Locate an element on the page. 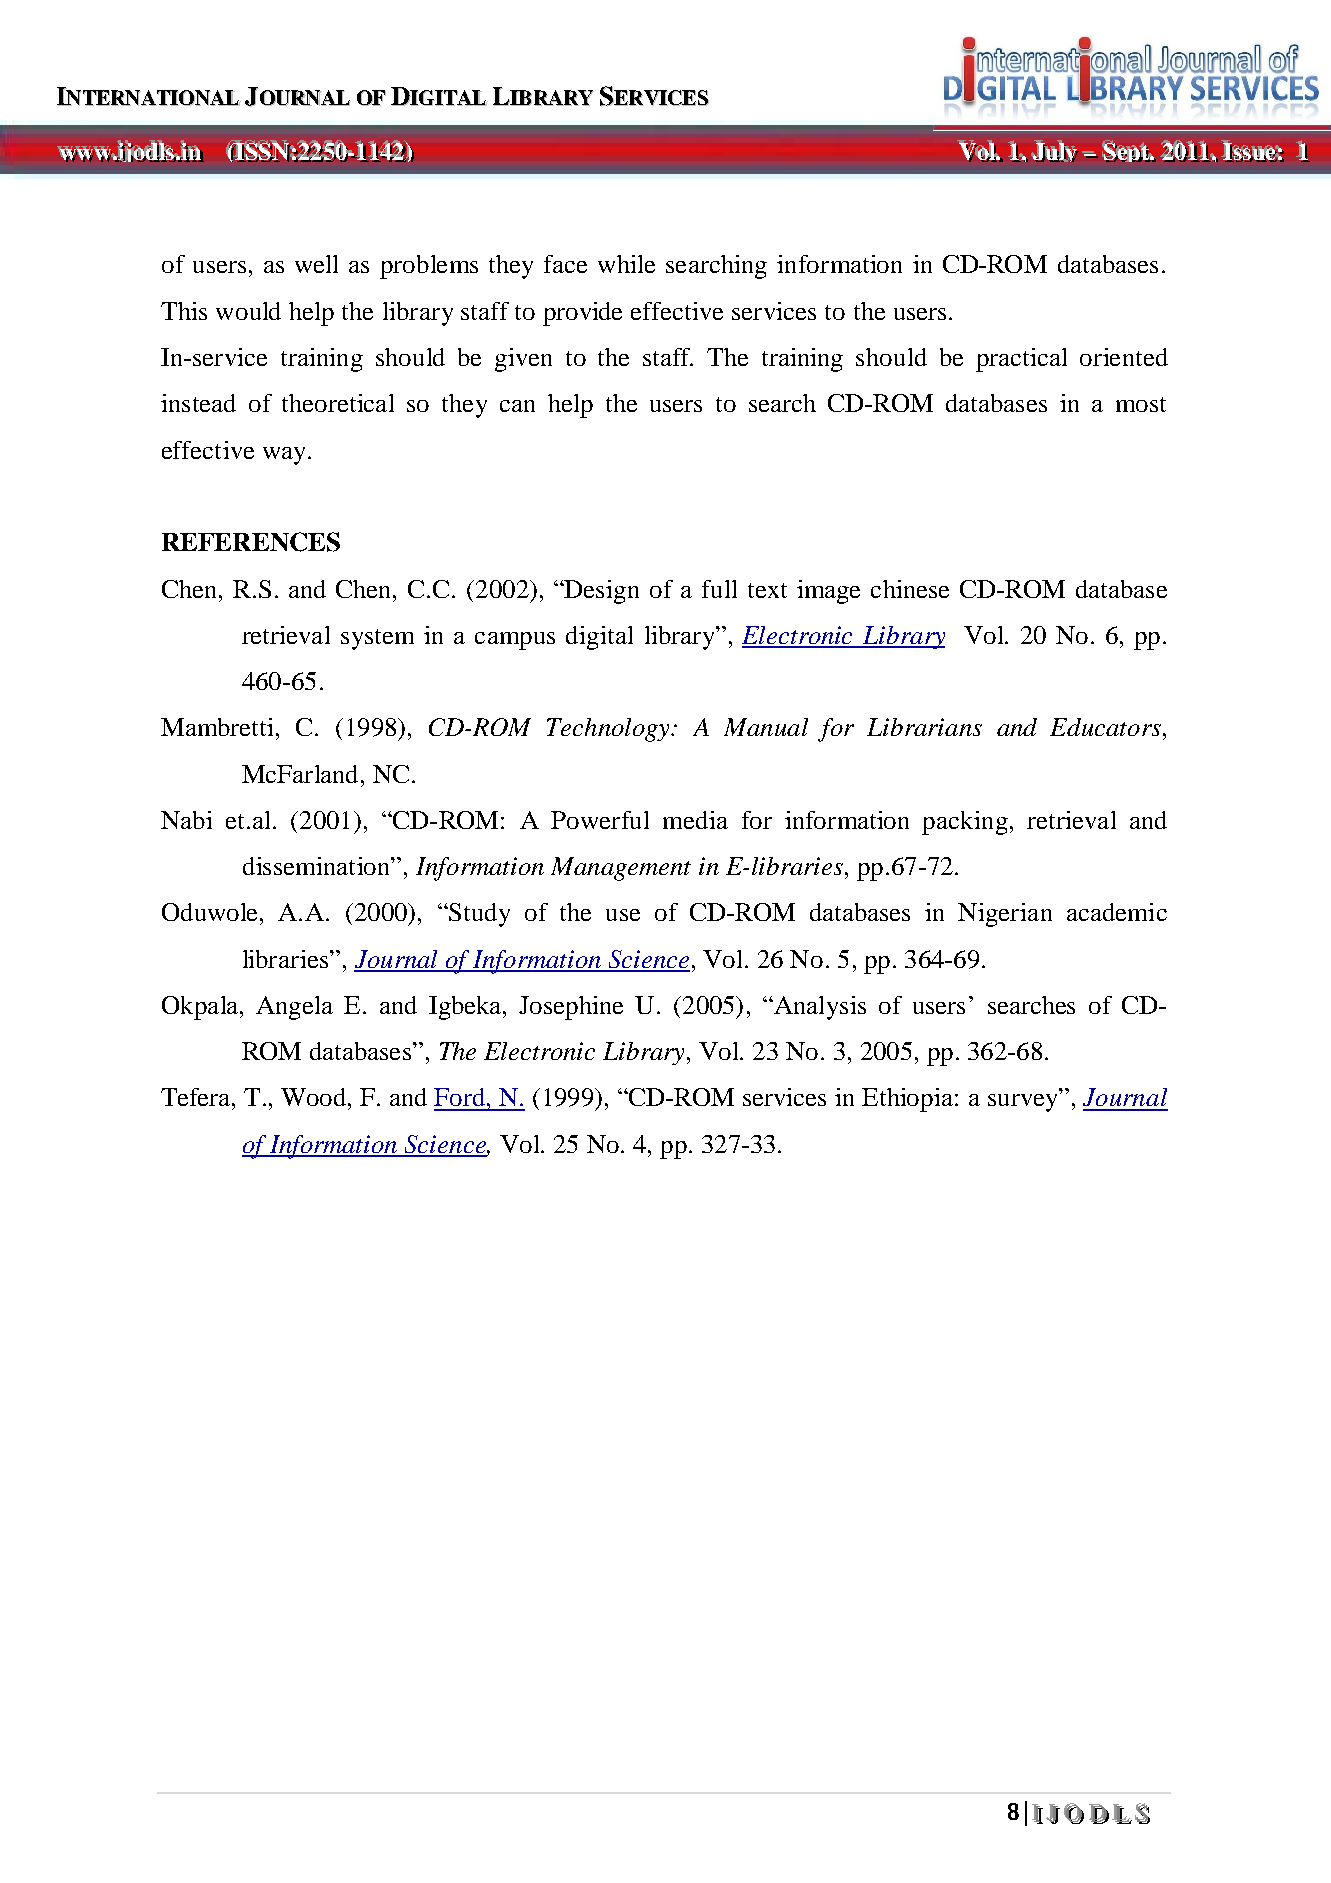  Technology is located at coordinates (610, 730).
